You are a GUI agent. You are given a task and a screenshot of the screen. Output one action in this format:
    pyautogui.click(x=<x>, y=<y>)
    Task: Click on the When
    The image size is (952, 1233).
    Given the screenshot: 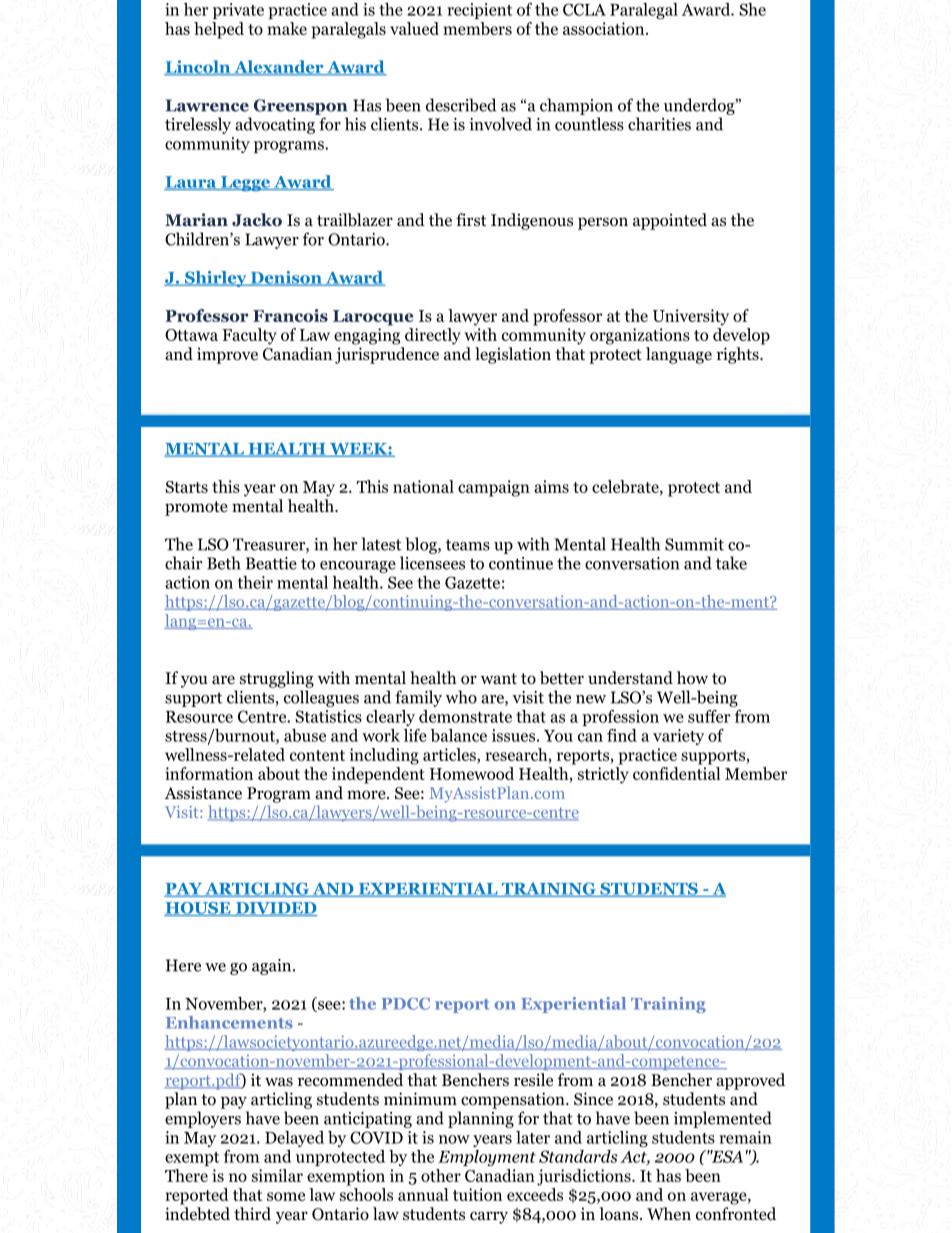 What is the action you would take?
    pyautogui.click(x=669, y=1213)
